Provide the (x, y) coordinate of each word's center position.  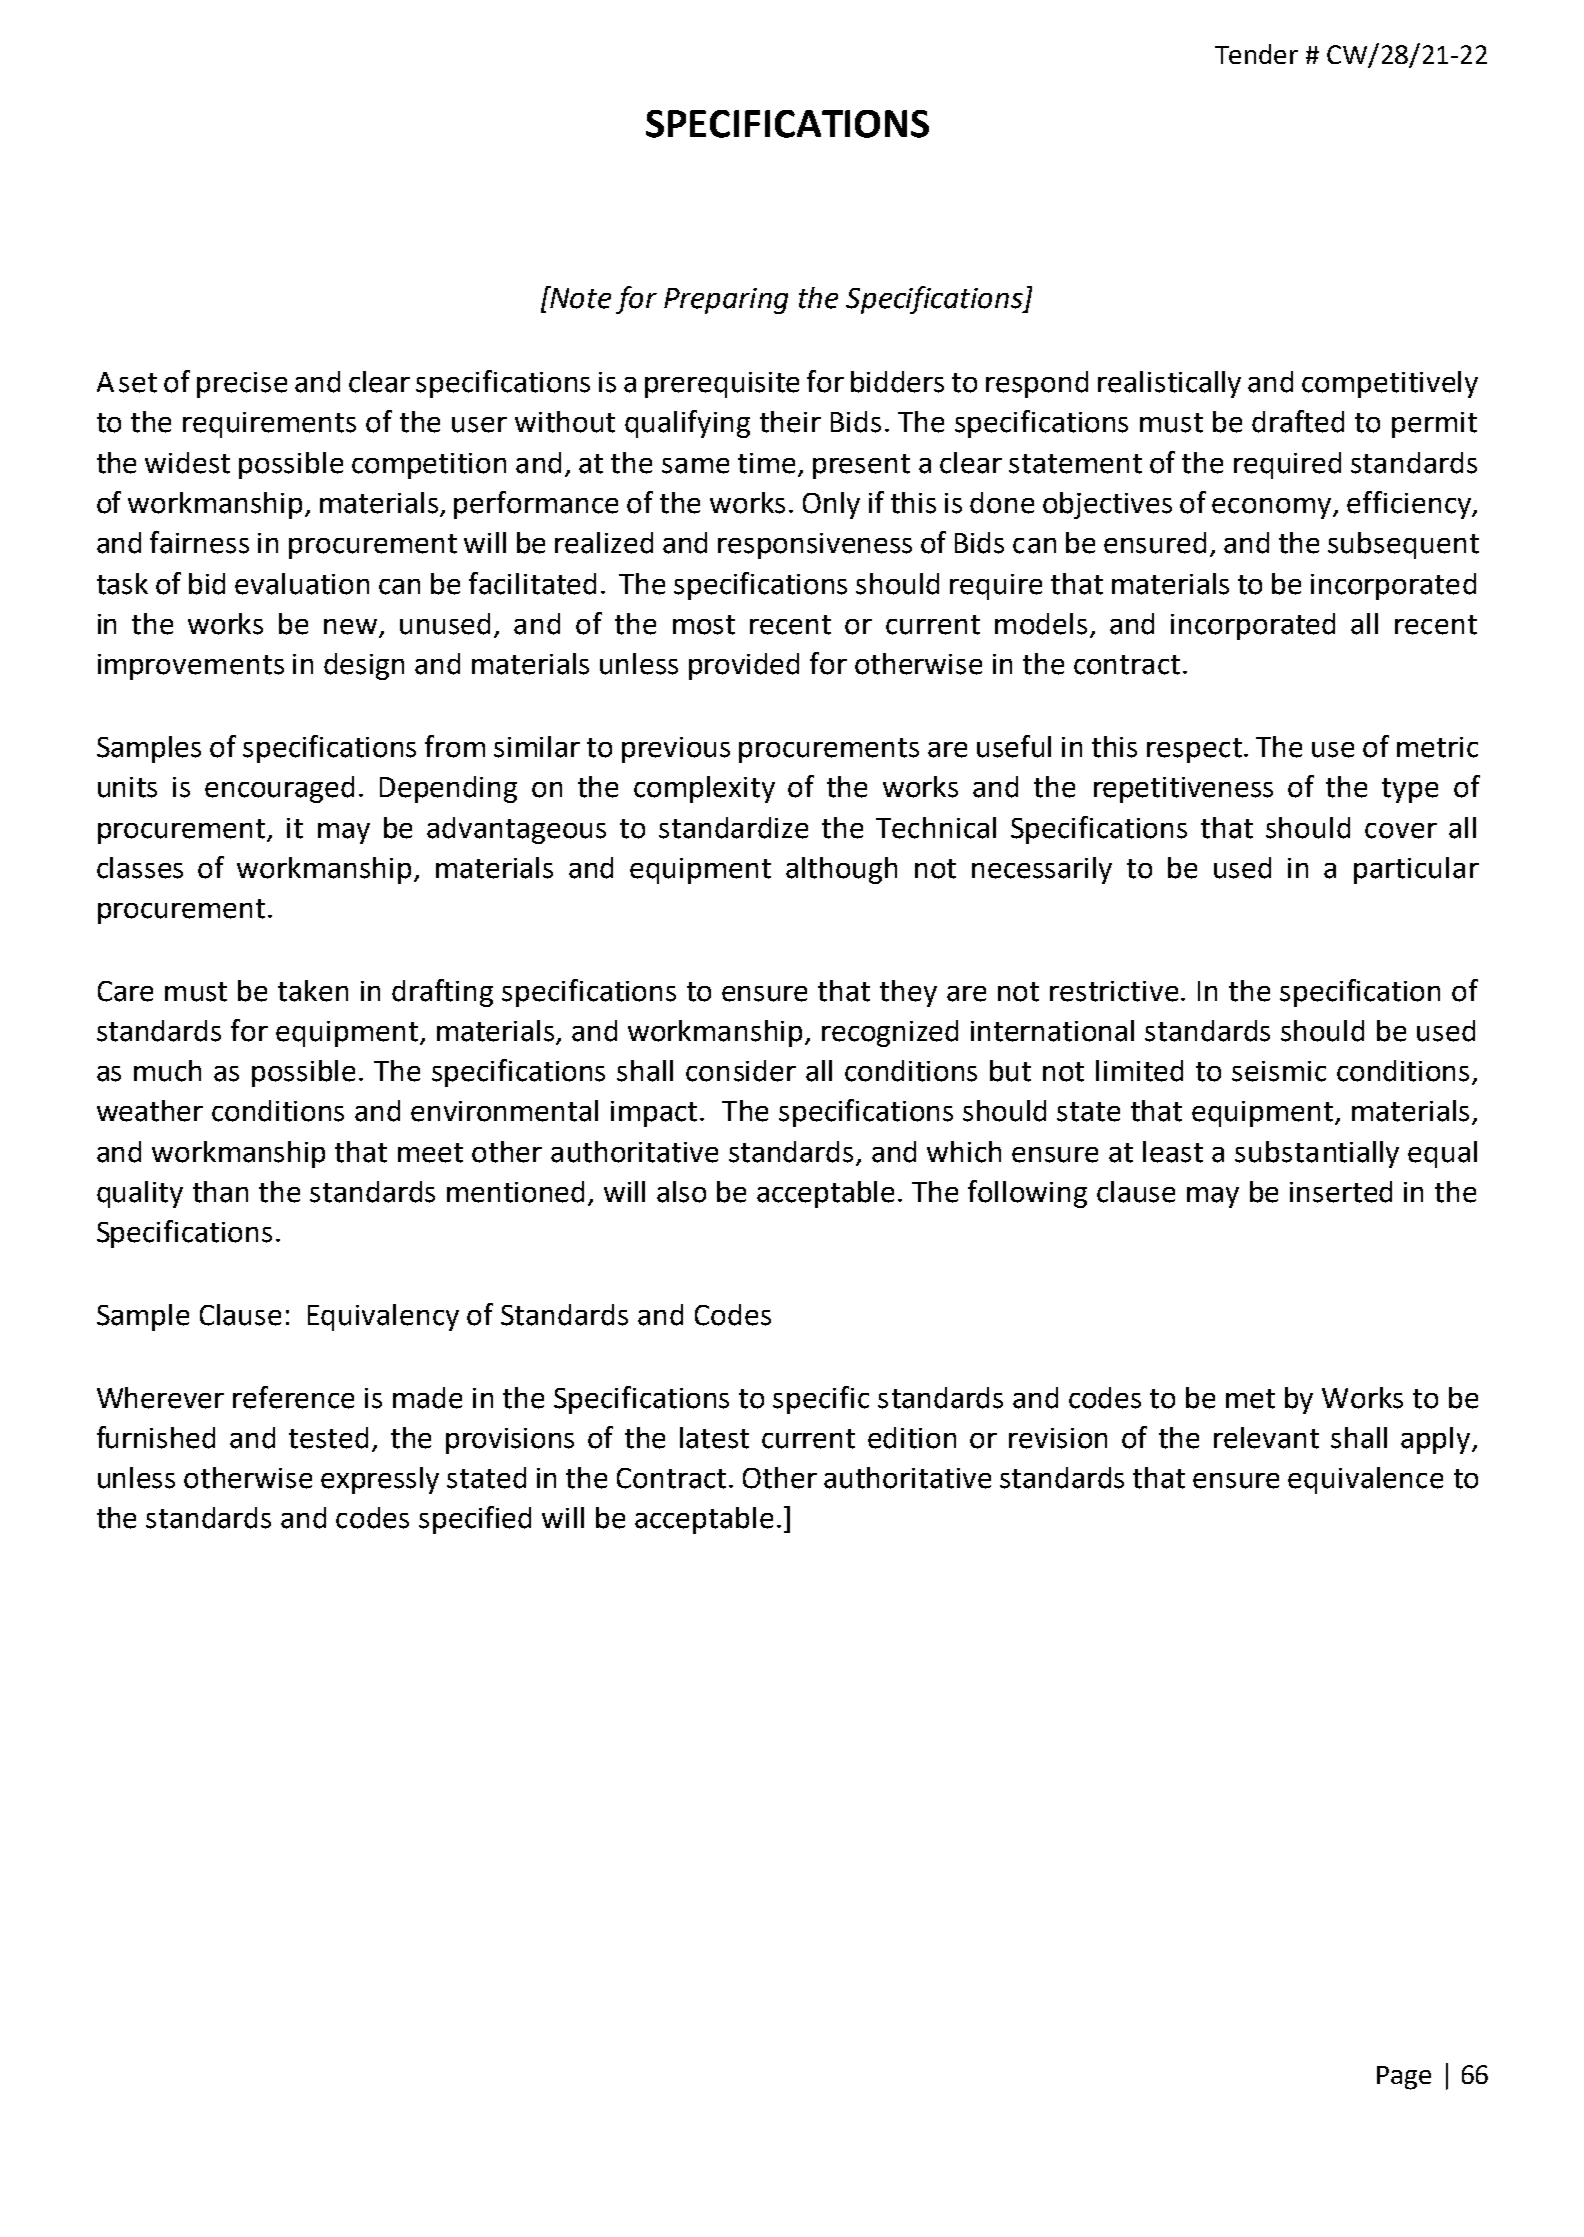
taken (313, 991)
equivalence (1365, 1480)
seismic (1279, 1071)
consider (741, 1071)
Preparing (726, 301)
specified (475, 1520)
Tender (1256, 54)
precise (242, 385)
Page (1404, 2078)
